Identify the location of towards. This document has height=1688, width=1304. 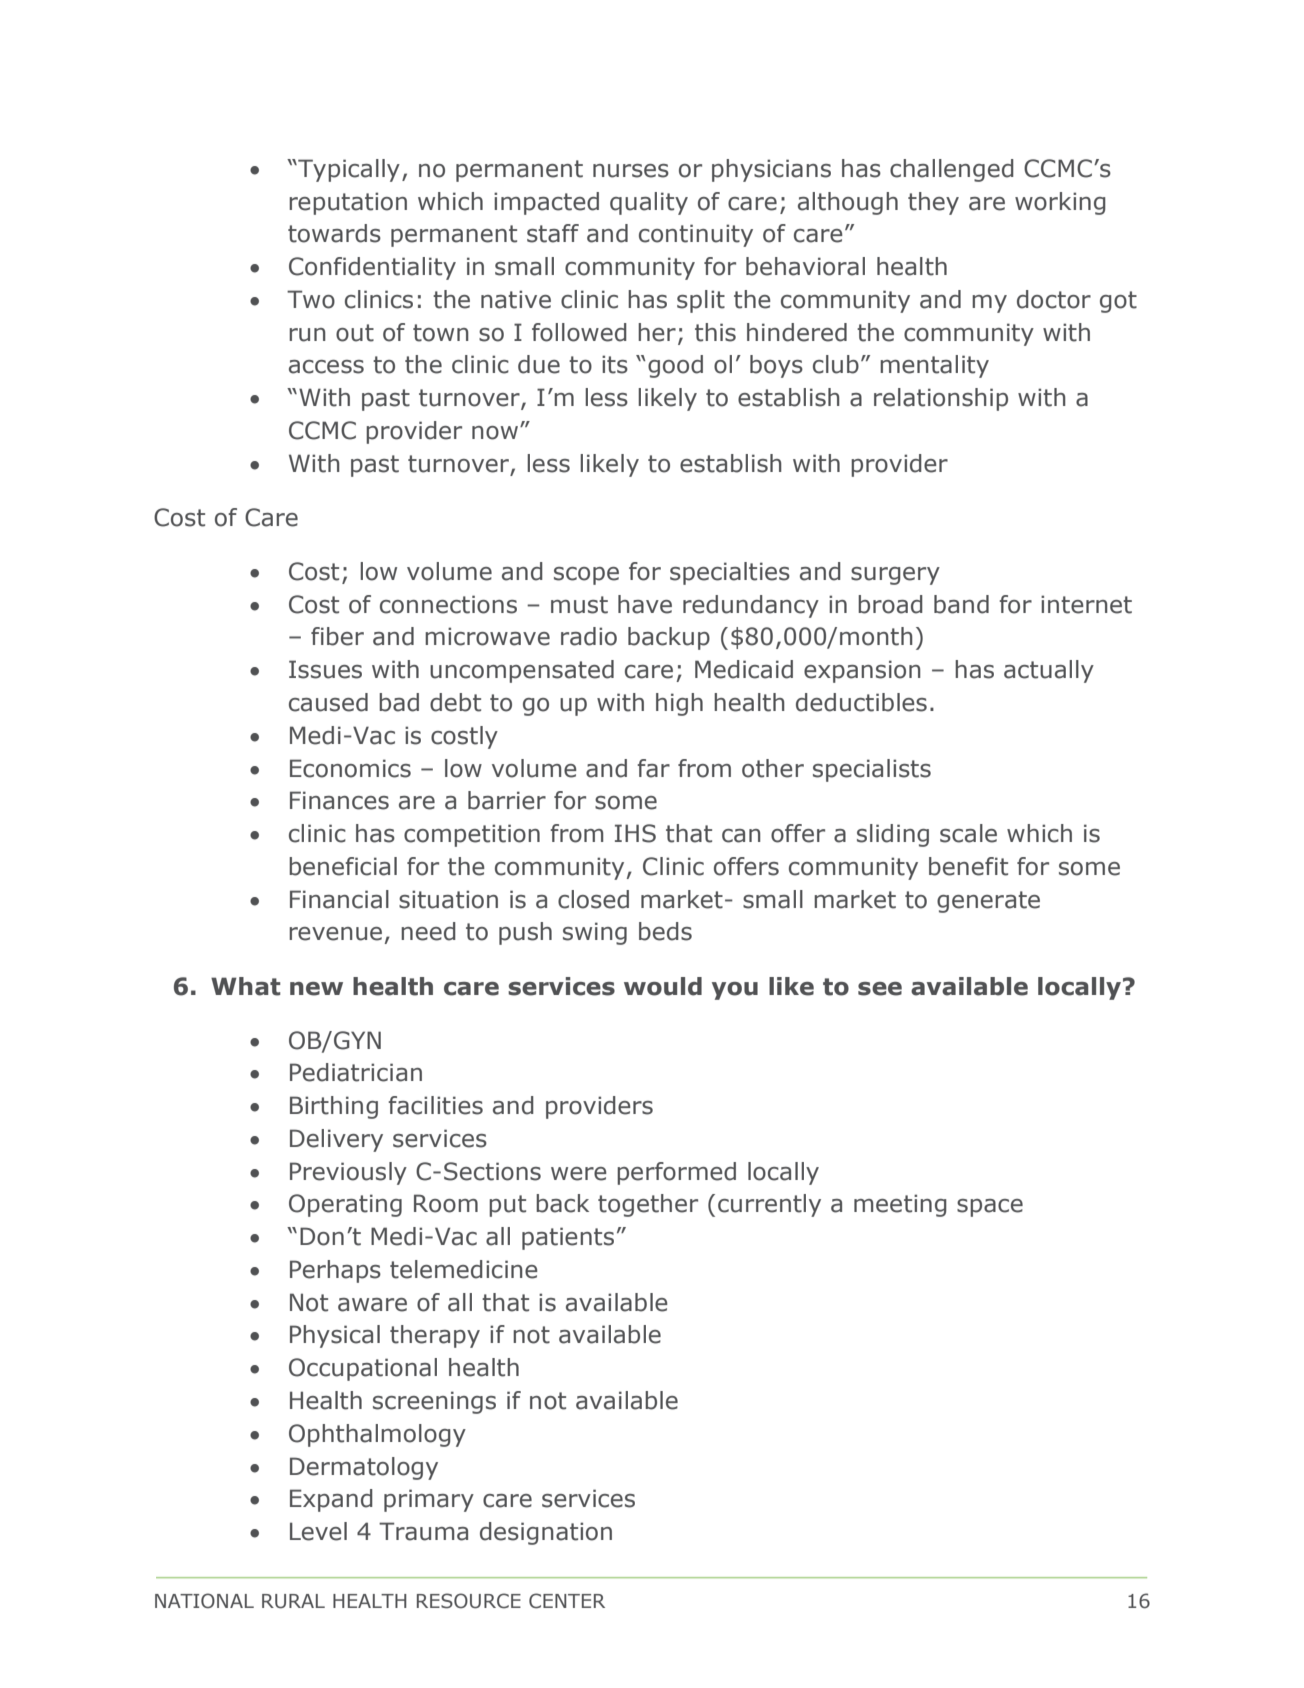
(334, 233).
